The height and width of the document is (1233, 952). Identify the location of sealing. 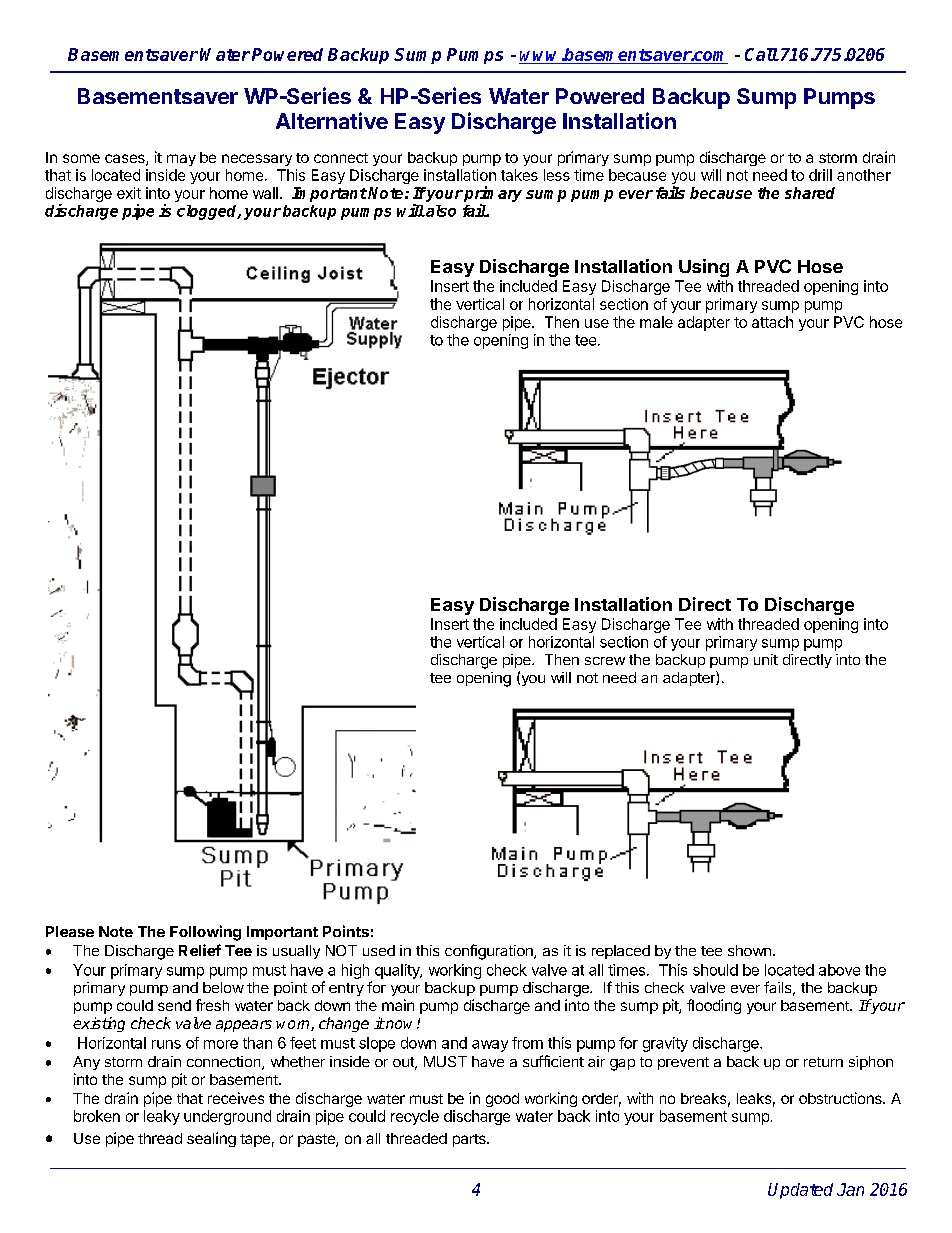
(211, 1139).
